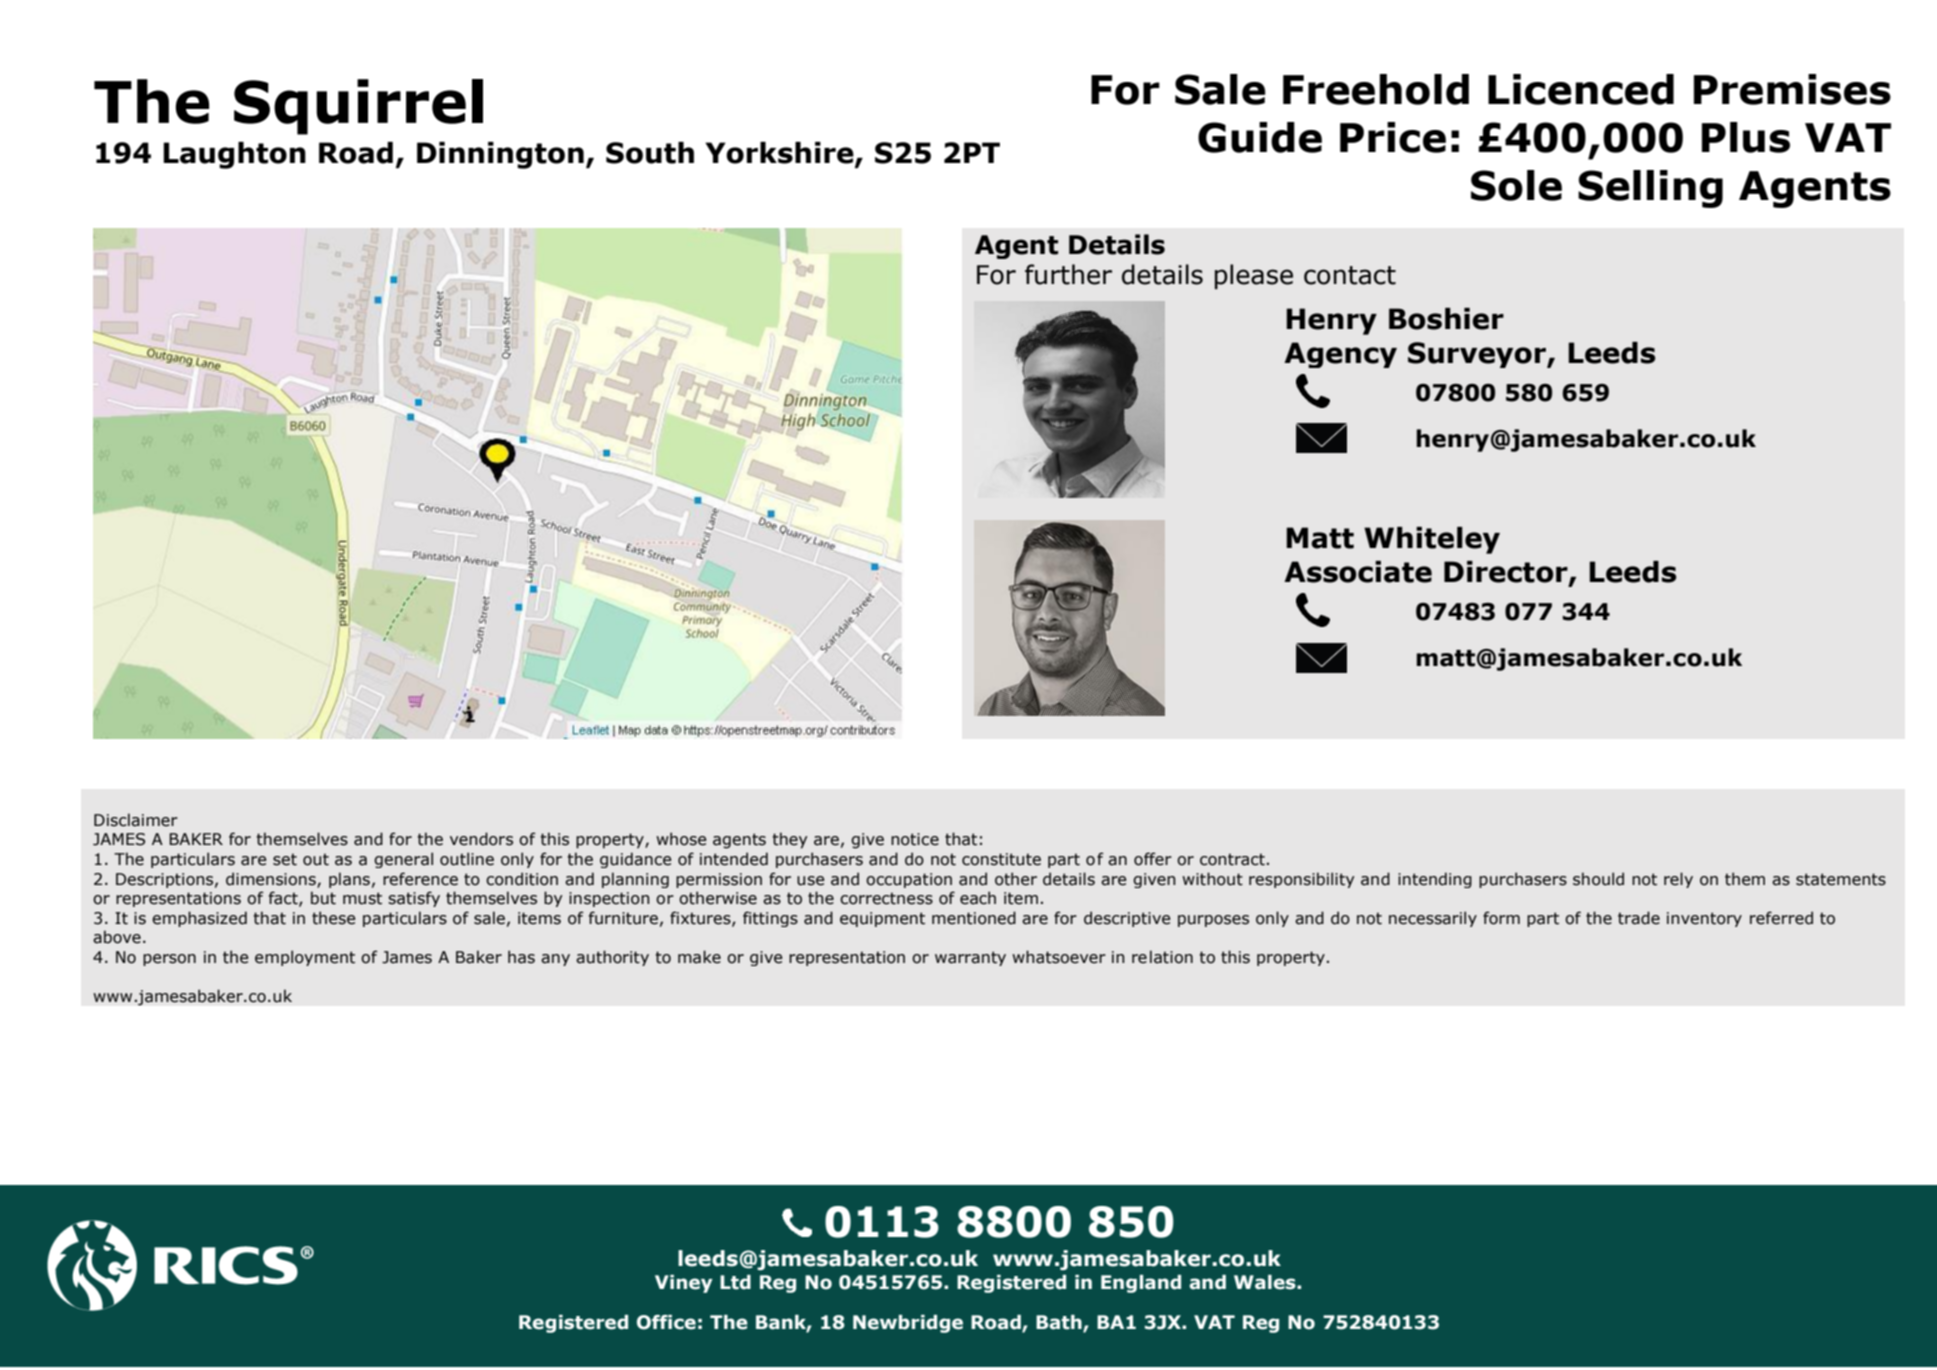  I want to click on Yorkshire, so click(780, 154).
